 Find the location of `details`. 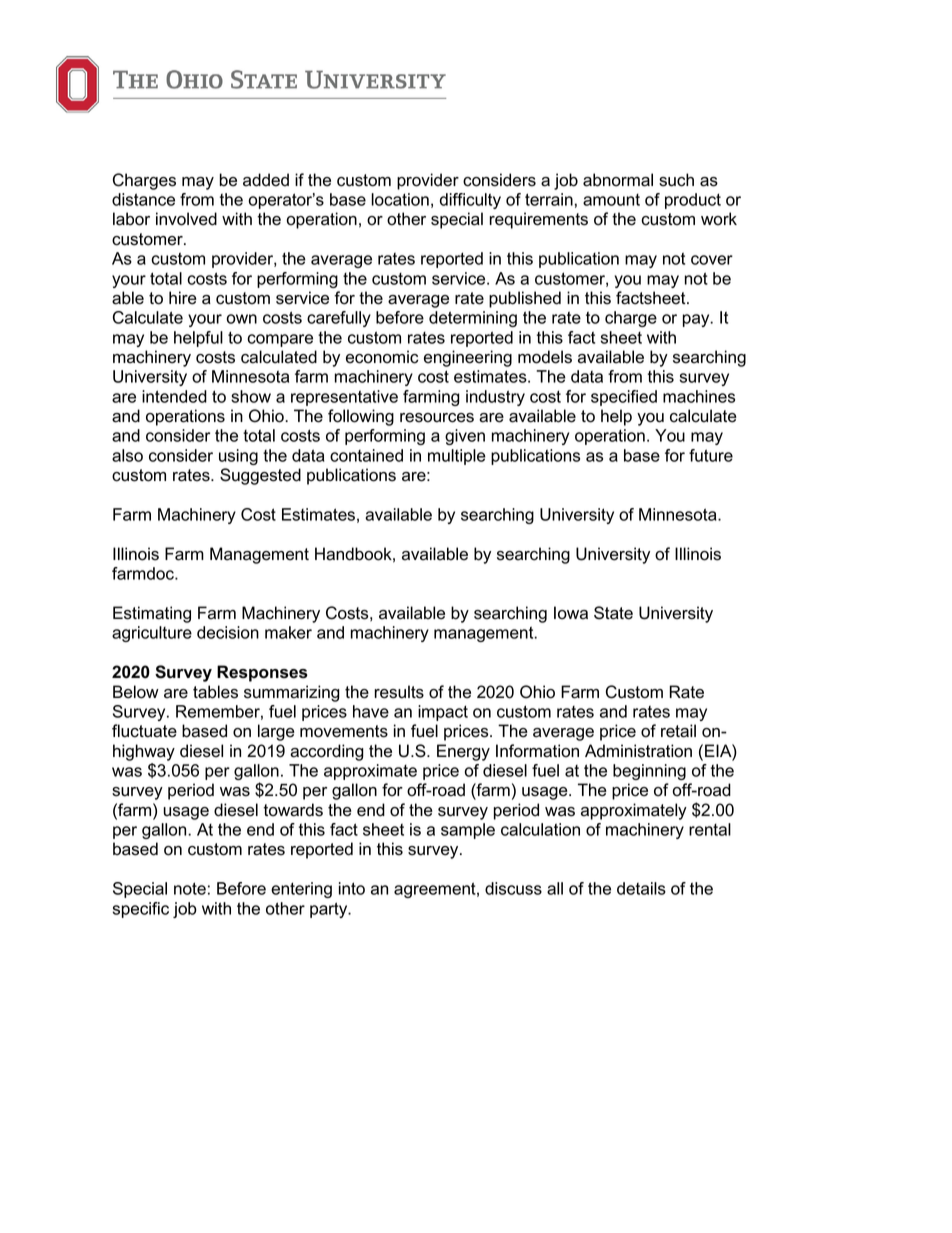

details is located at coordinates (641, 888).
